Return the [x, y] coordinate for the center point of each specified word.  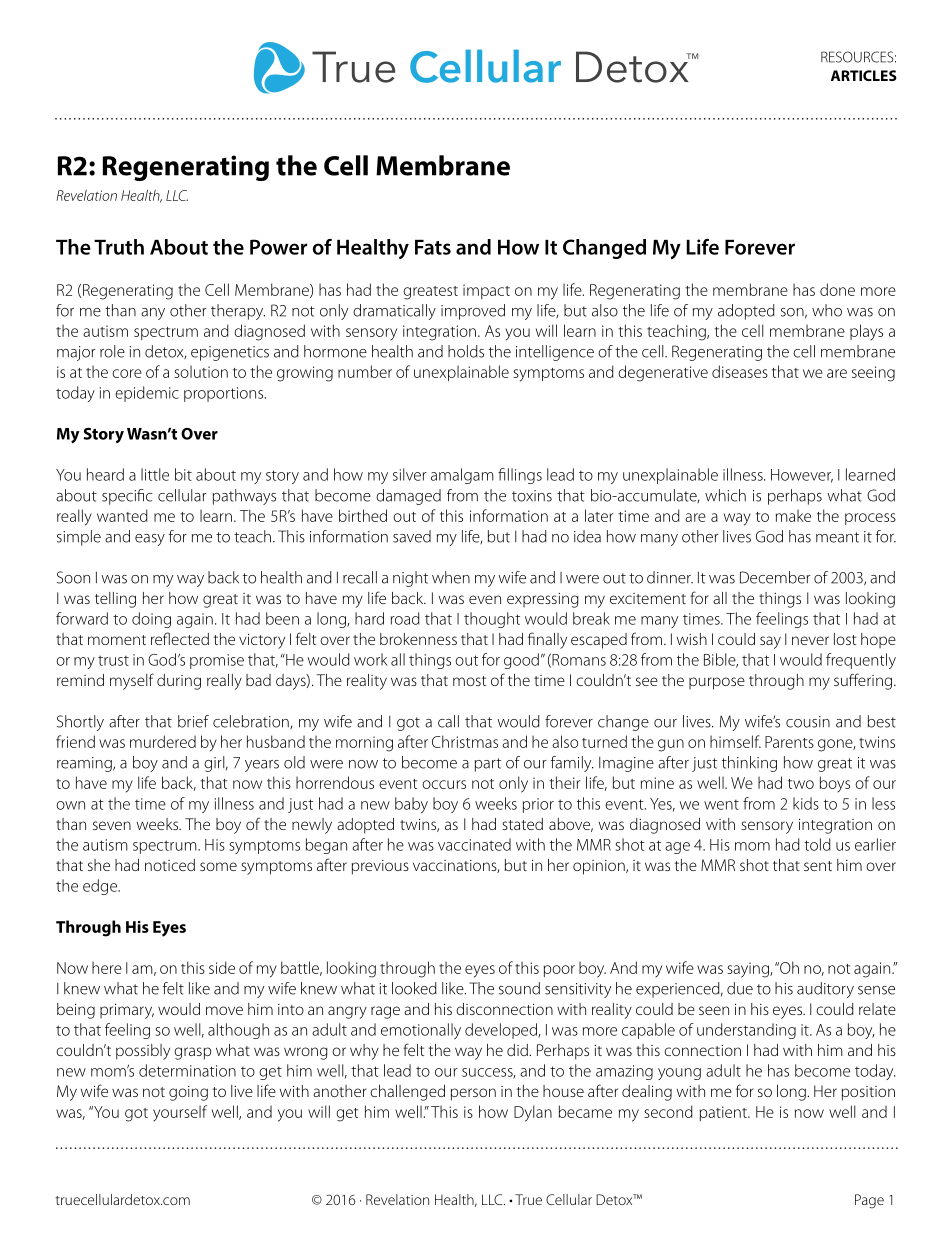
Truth [119, 247]
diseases [740, 371]
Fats [433, 247]
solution [201, 372]
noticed [170, 865]
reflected [180, 638]
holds [466, 351]
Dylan [533, 1113]
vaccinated [474, 844]
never [810, 640]
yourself [180, 1113]
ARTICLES [864, 75]
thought [492, 620]
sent [818, 866]
